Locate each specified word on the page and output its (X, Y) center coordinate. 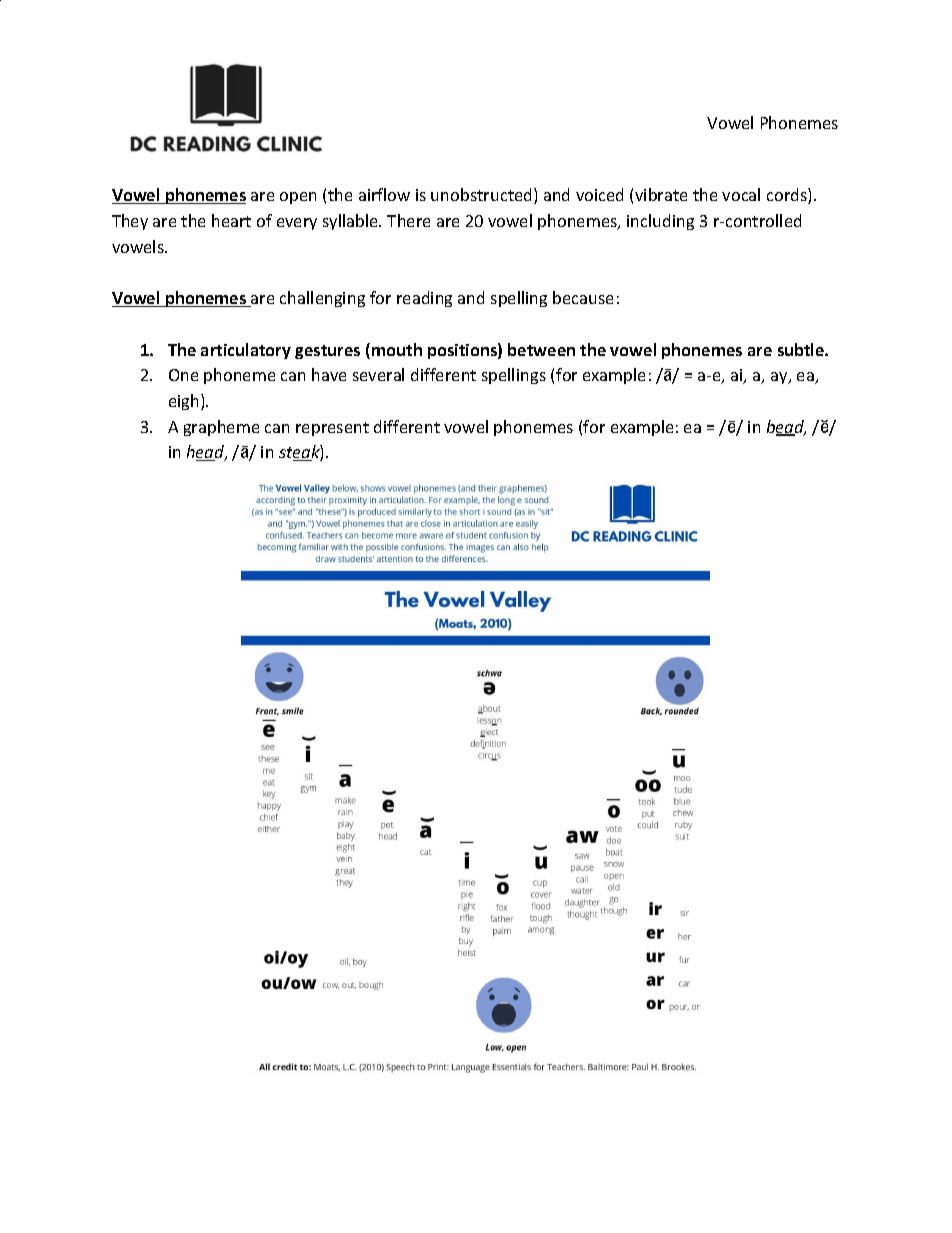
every (297, 224)
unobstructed (481, 194)
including (660, 222)
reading (424, 299)
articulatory (246, 351)
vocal (741, 194)
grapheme (221, 428)
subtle (802, 349)
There (408, 220)
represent (332, 429)
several (378, 374)
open (298, 198)
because (583, 297)
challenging (322, 299)
